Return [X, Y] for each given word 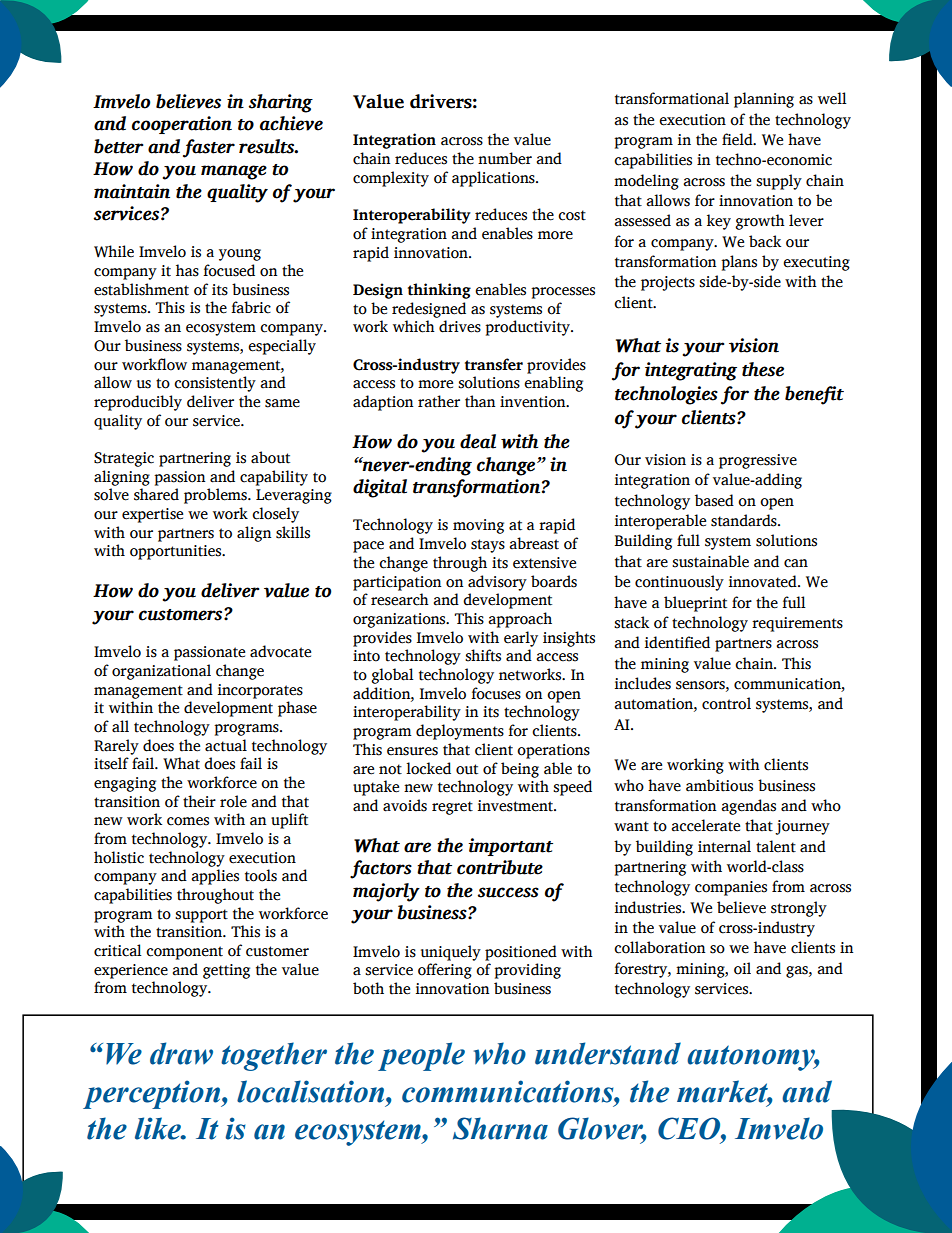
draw [181, 1053]
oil [742, 968]
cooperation [182, 125]
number [505, 158]
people [421, 1056]
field [738, 139]
